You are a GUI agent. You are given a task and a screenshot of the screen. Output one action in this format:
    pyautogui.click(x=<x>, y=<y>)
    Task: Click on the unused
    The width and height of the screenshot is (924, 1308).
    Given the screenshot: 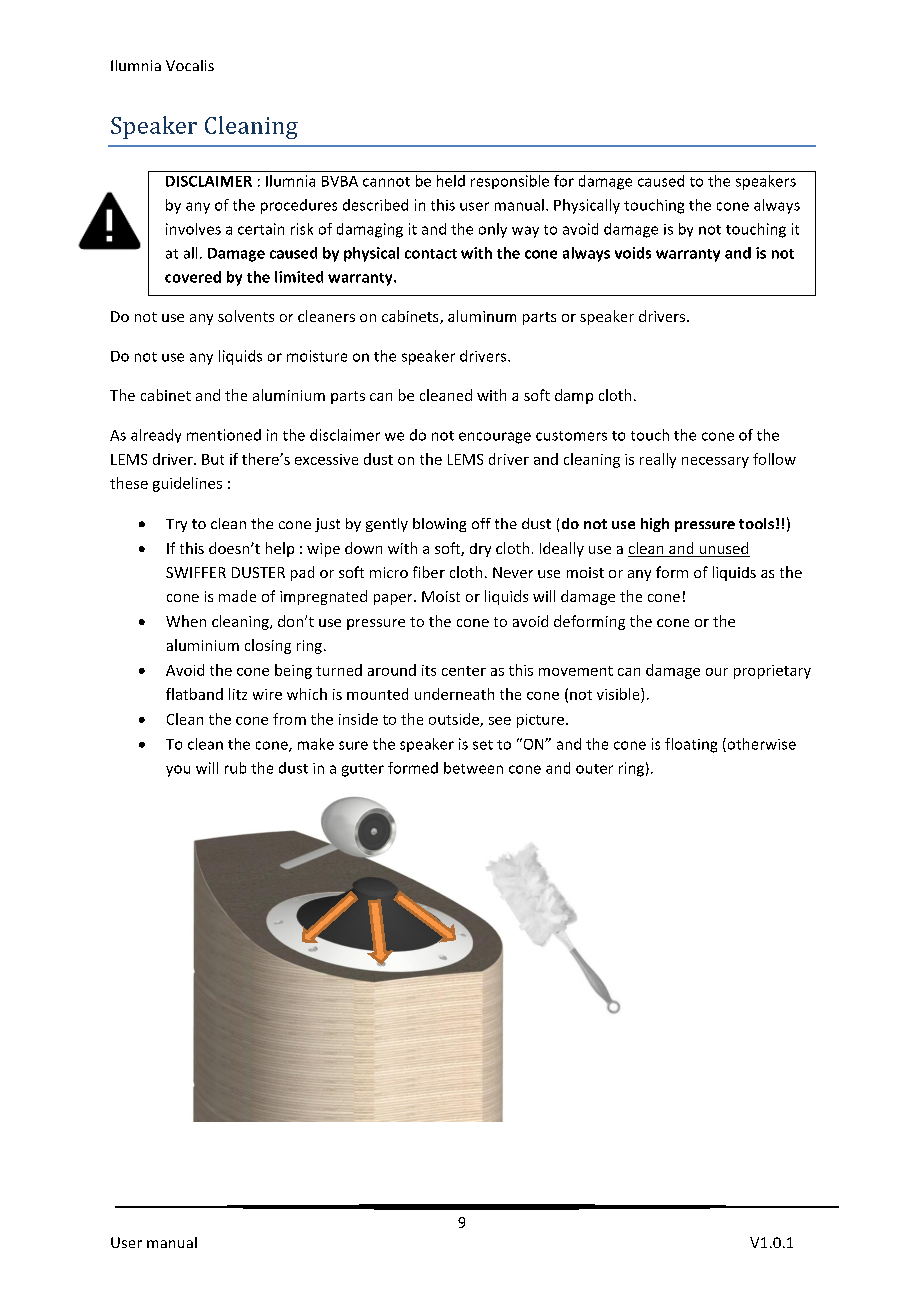 What is the action you would take?
    pyautogui.click(x=723, y=549)
